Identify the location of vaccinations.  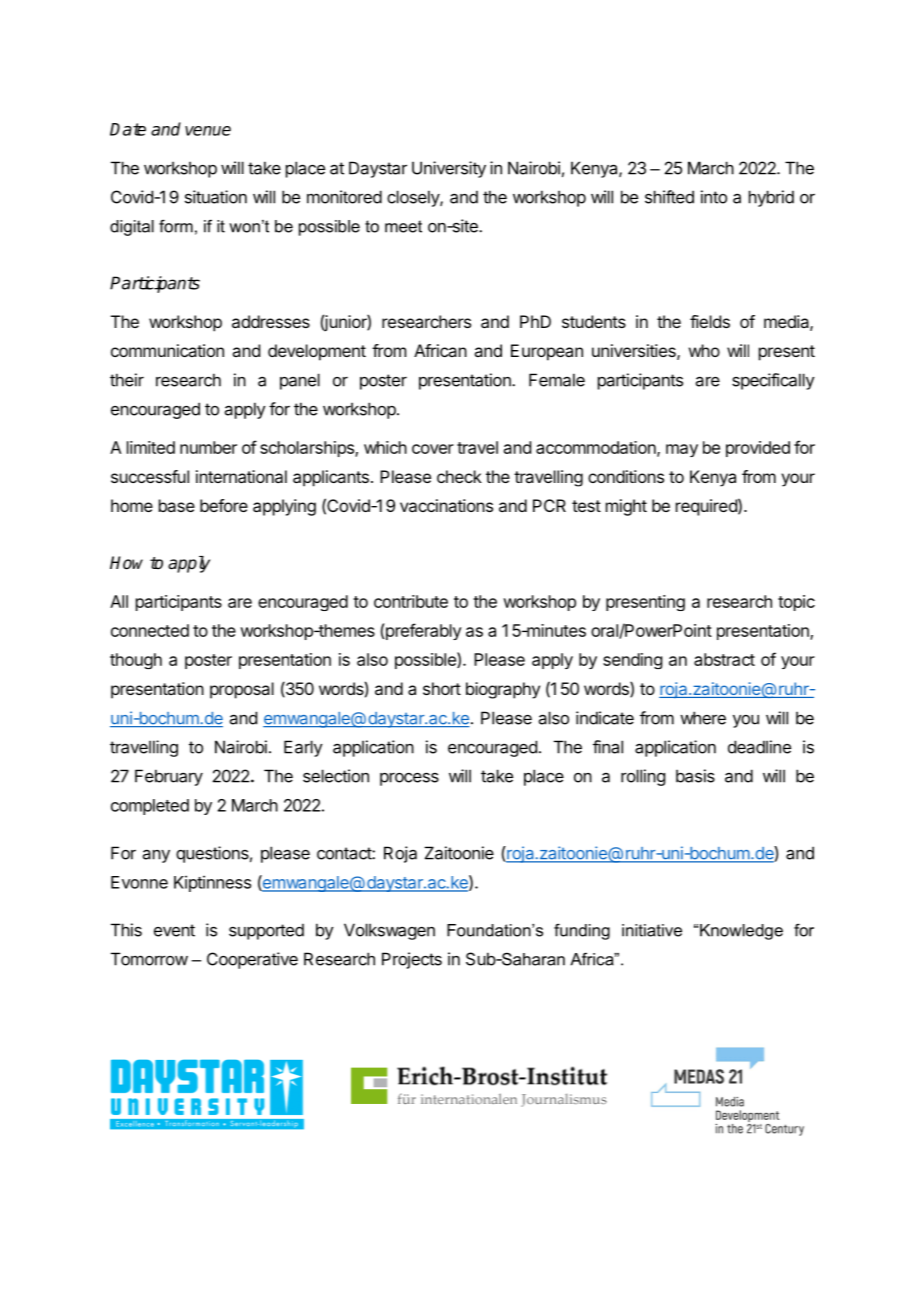
(446, 505).
